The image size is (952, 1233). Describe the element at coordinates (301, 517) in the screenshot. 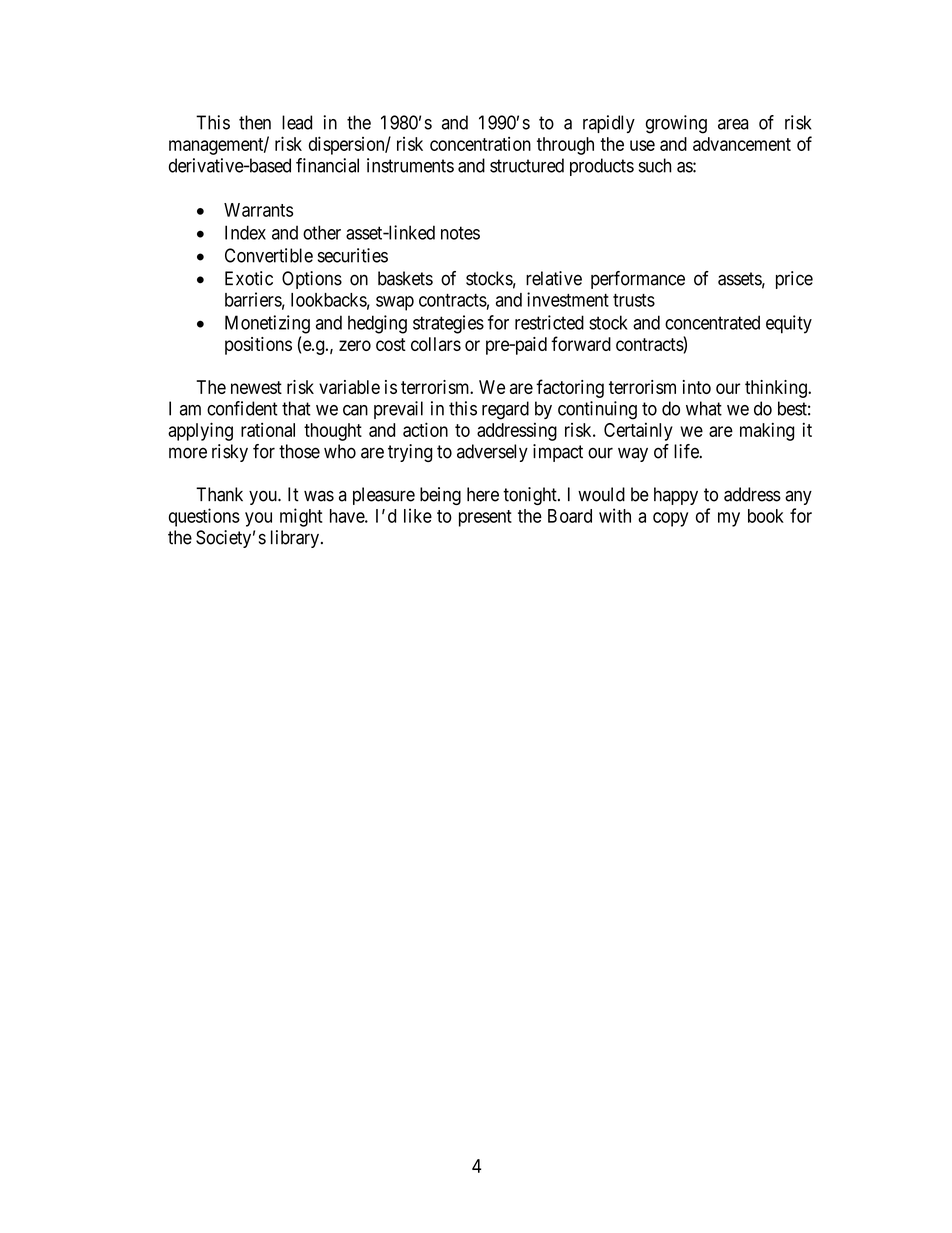

I see `might` at that location.
